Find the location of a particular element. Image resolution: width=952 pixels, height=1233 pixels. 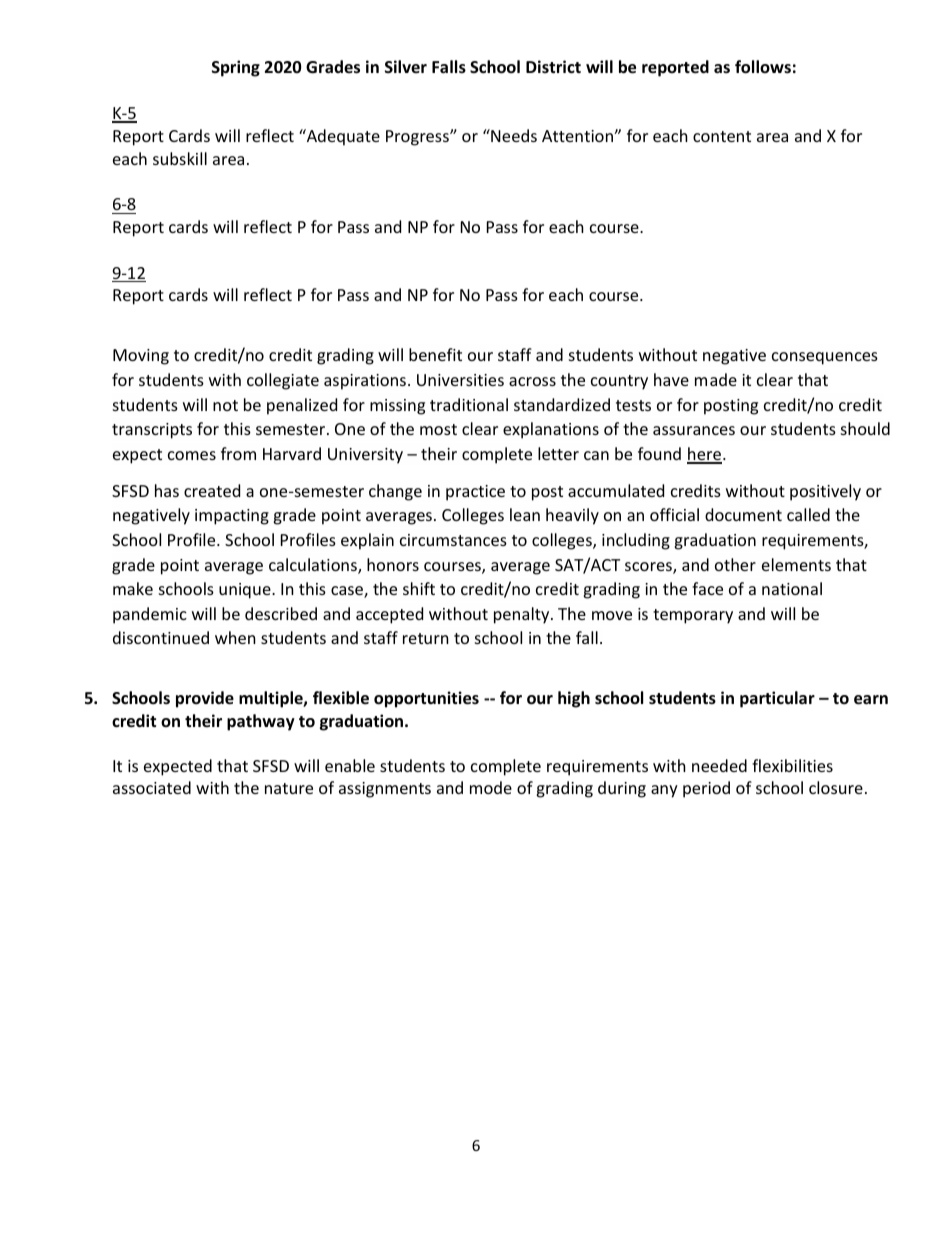

Moving is located at coordinates (141, 357).
